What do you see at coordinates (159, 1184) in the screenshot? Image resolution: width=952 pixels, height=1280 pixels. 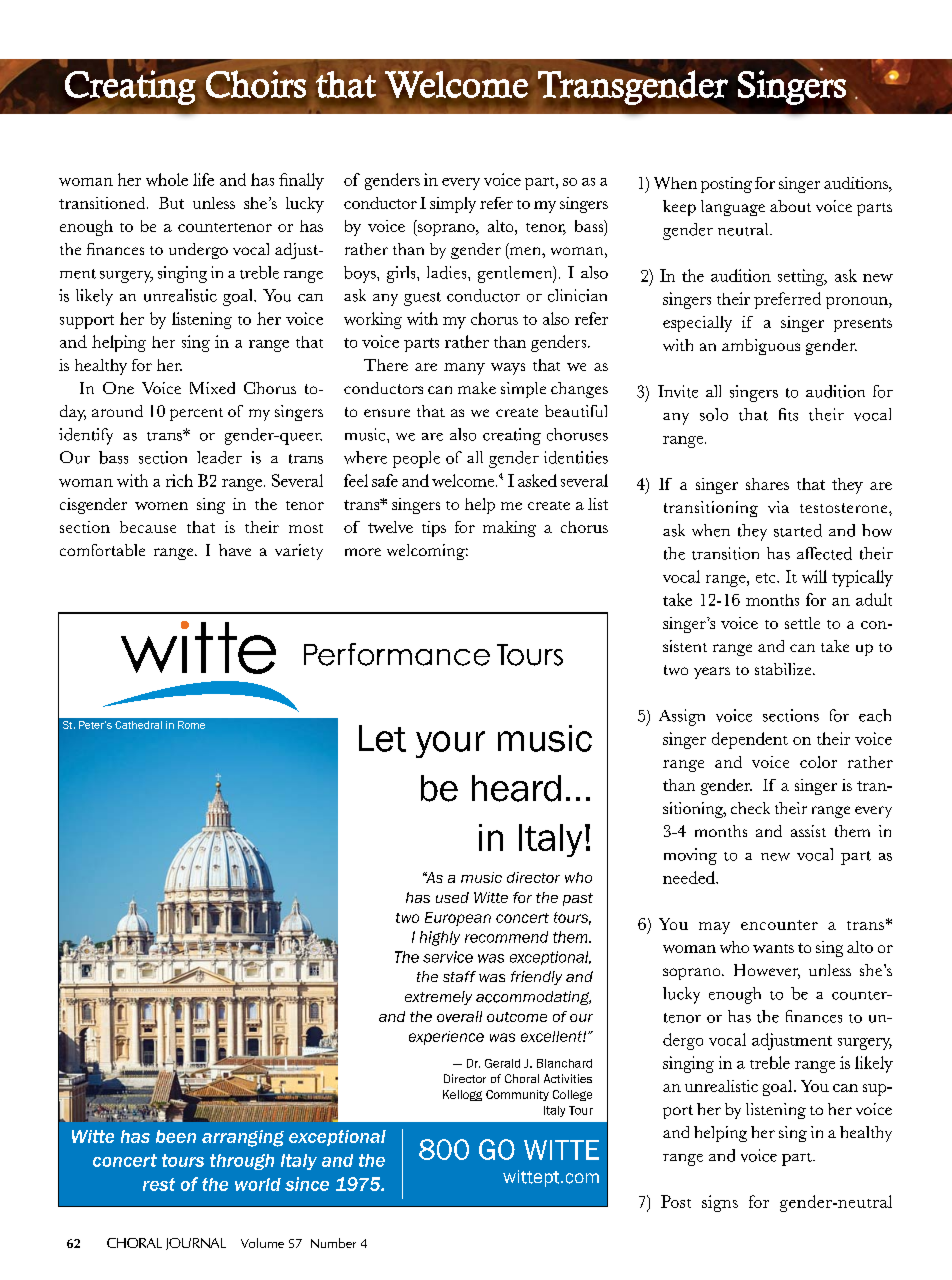 I see `rest` at bounding box center [159, 1184].
